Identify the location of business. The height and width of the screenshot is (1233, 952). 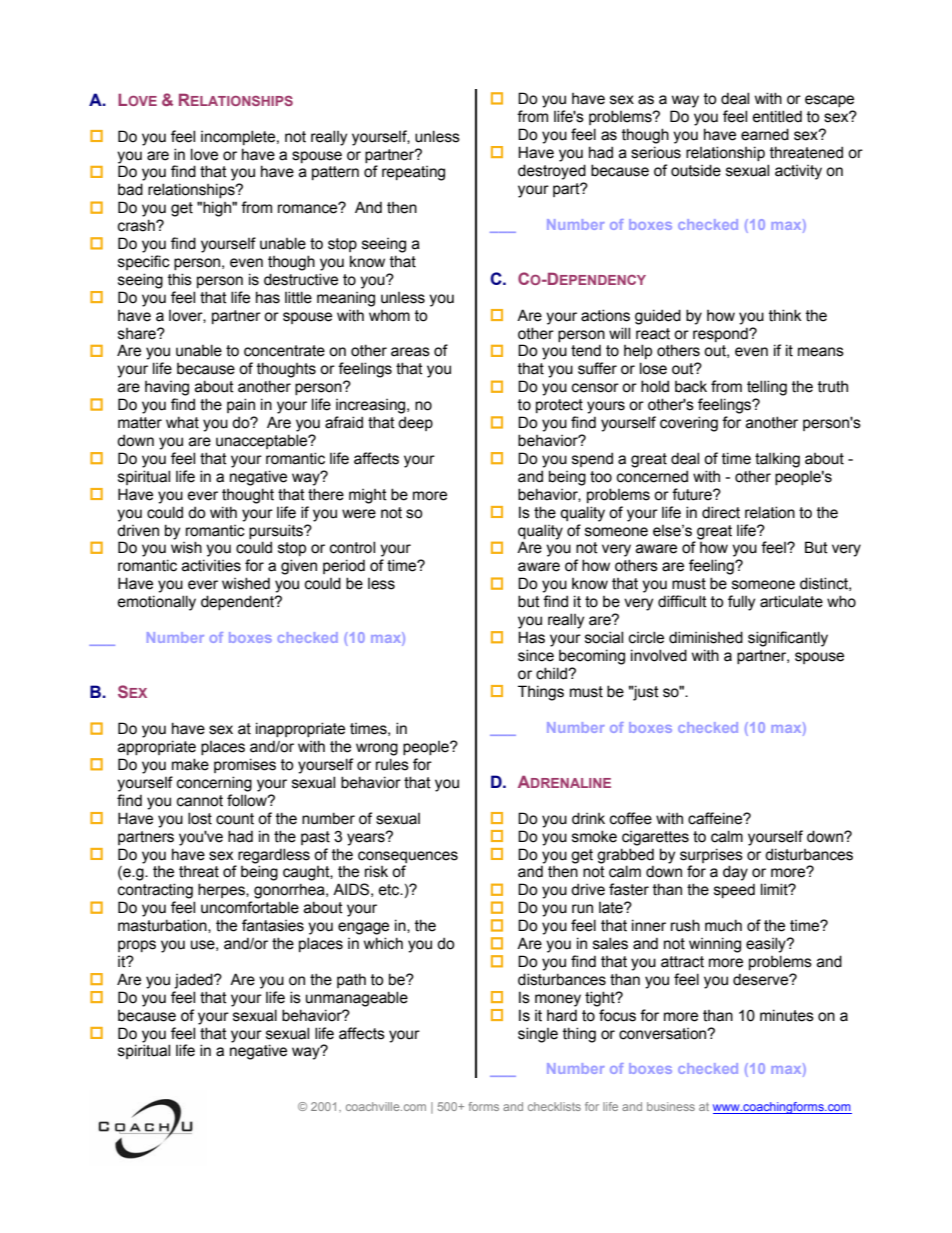
(671, 1106).
